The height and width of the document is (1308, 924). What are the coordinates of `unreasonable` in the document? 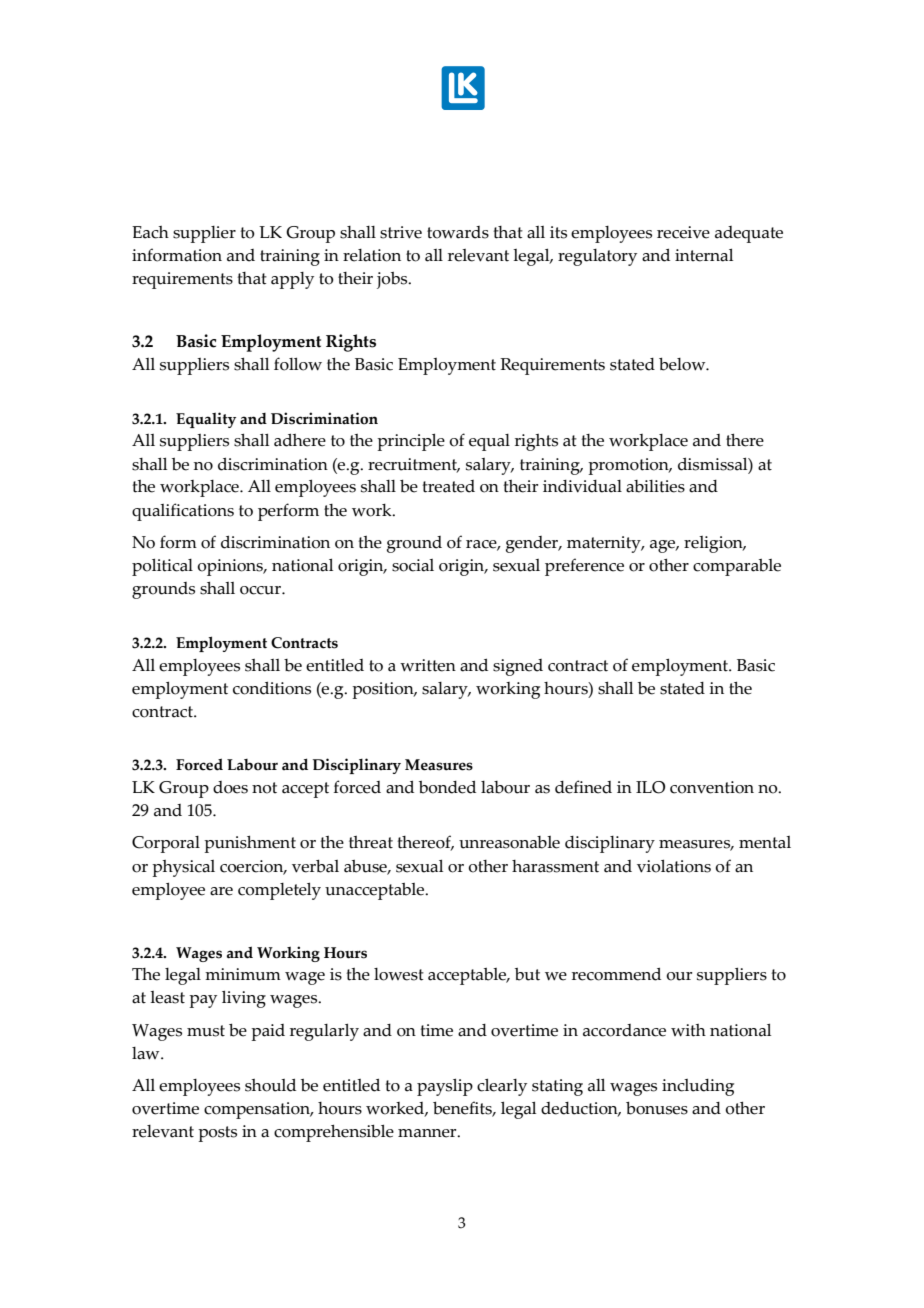 It's located at (509, 842).
